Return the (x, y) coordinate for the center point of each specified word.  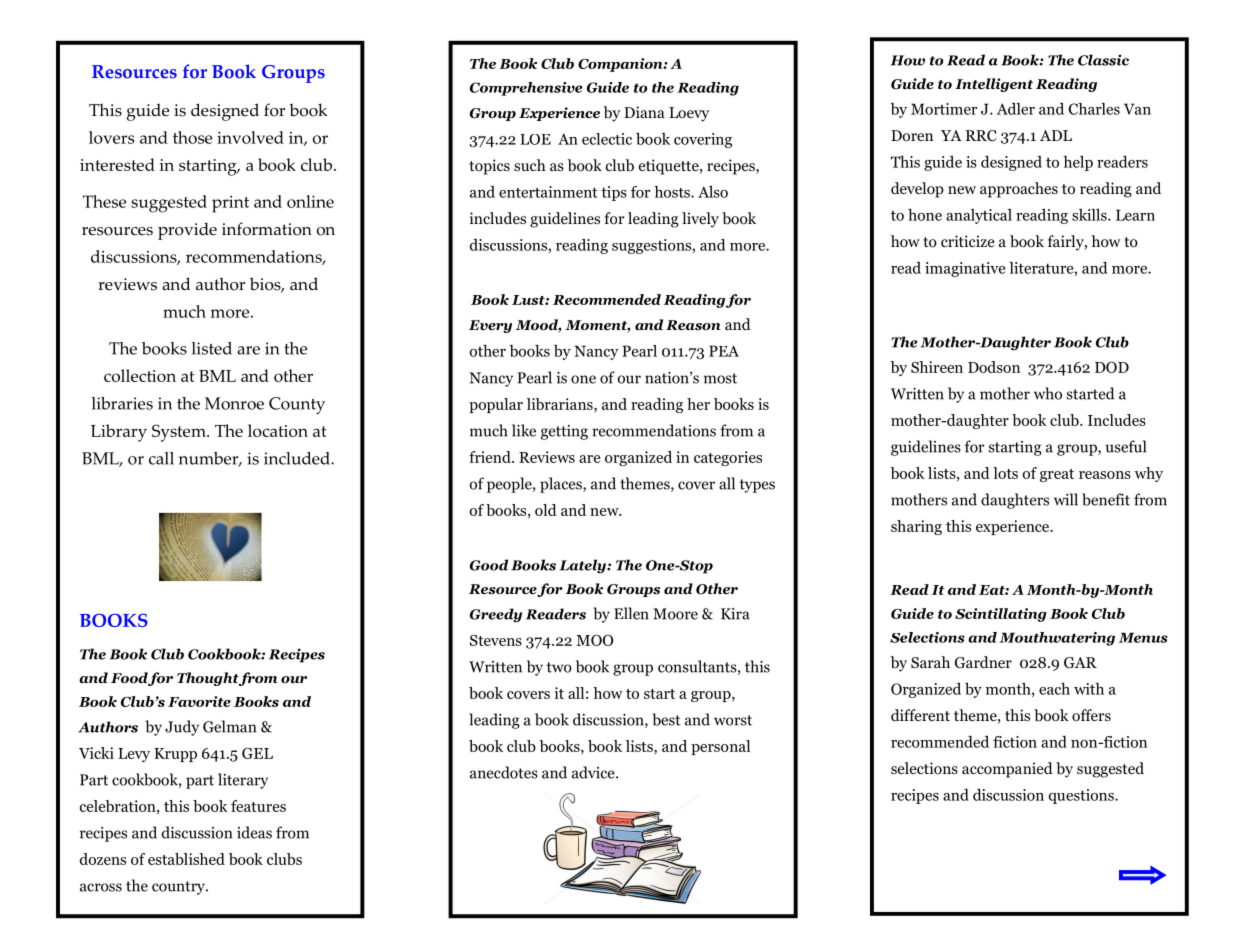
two (559, 667)
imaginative (965, 269)
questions (1082, 796)
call (161, 458)
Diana (644, 112)
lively (700, 220)
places (562, 485)
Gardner (983, 662)
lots (1005, 473)
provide (187, 231)
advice (594, 772)
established (186, 859)
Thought (208, 679)
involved (250, 137)
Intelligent (994, 85)
